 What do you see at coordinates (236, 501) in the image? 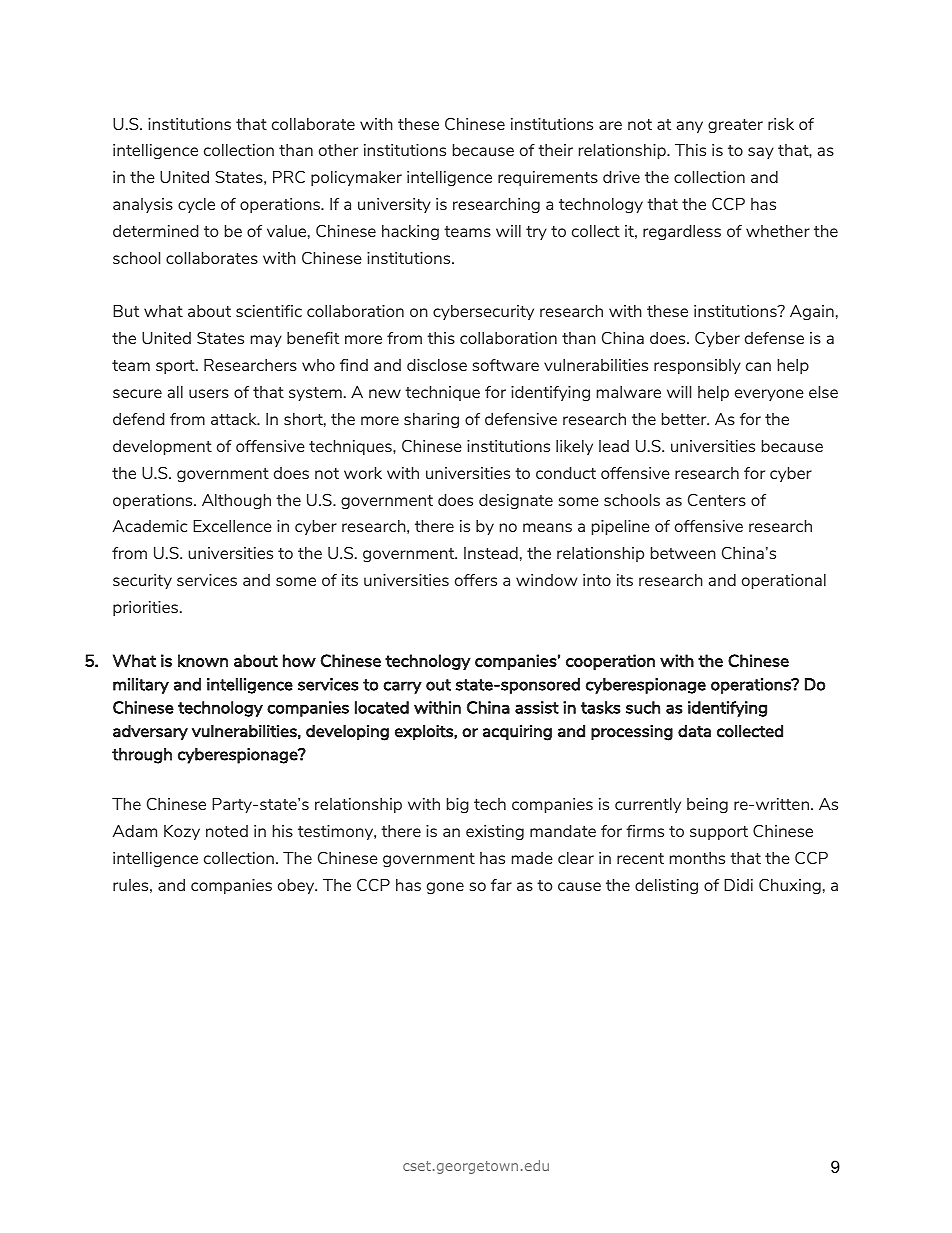
I see `Although` at bounding box center [236, 501].
